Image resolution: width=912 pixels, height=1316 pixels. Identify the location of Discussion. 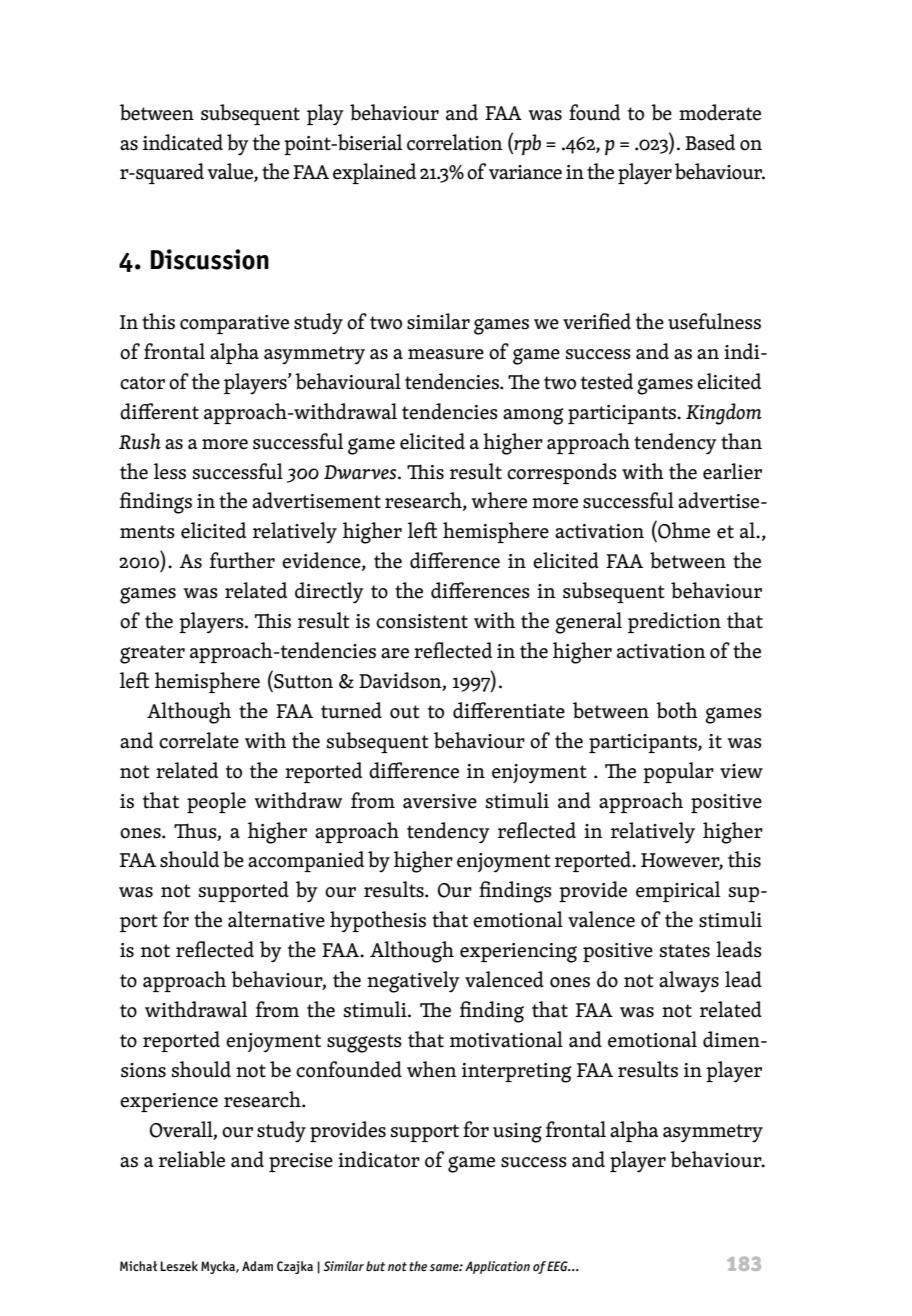
(210, 259).
